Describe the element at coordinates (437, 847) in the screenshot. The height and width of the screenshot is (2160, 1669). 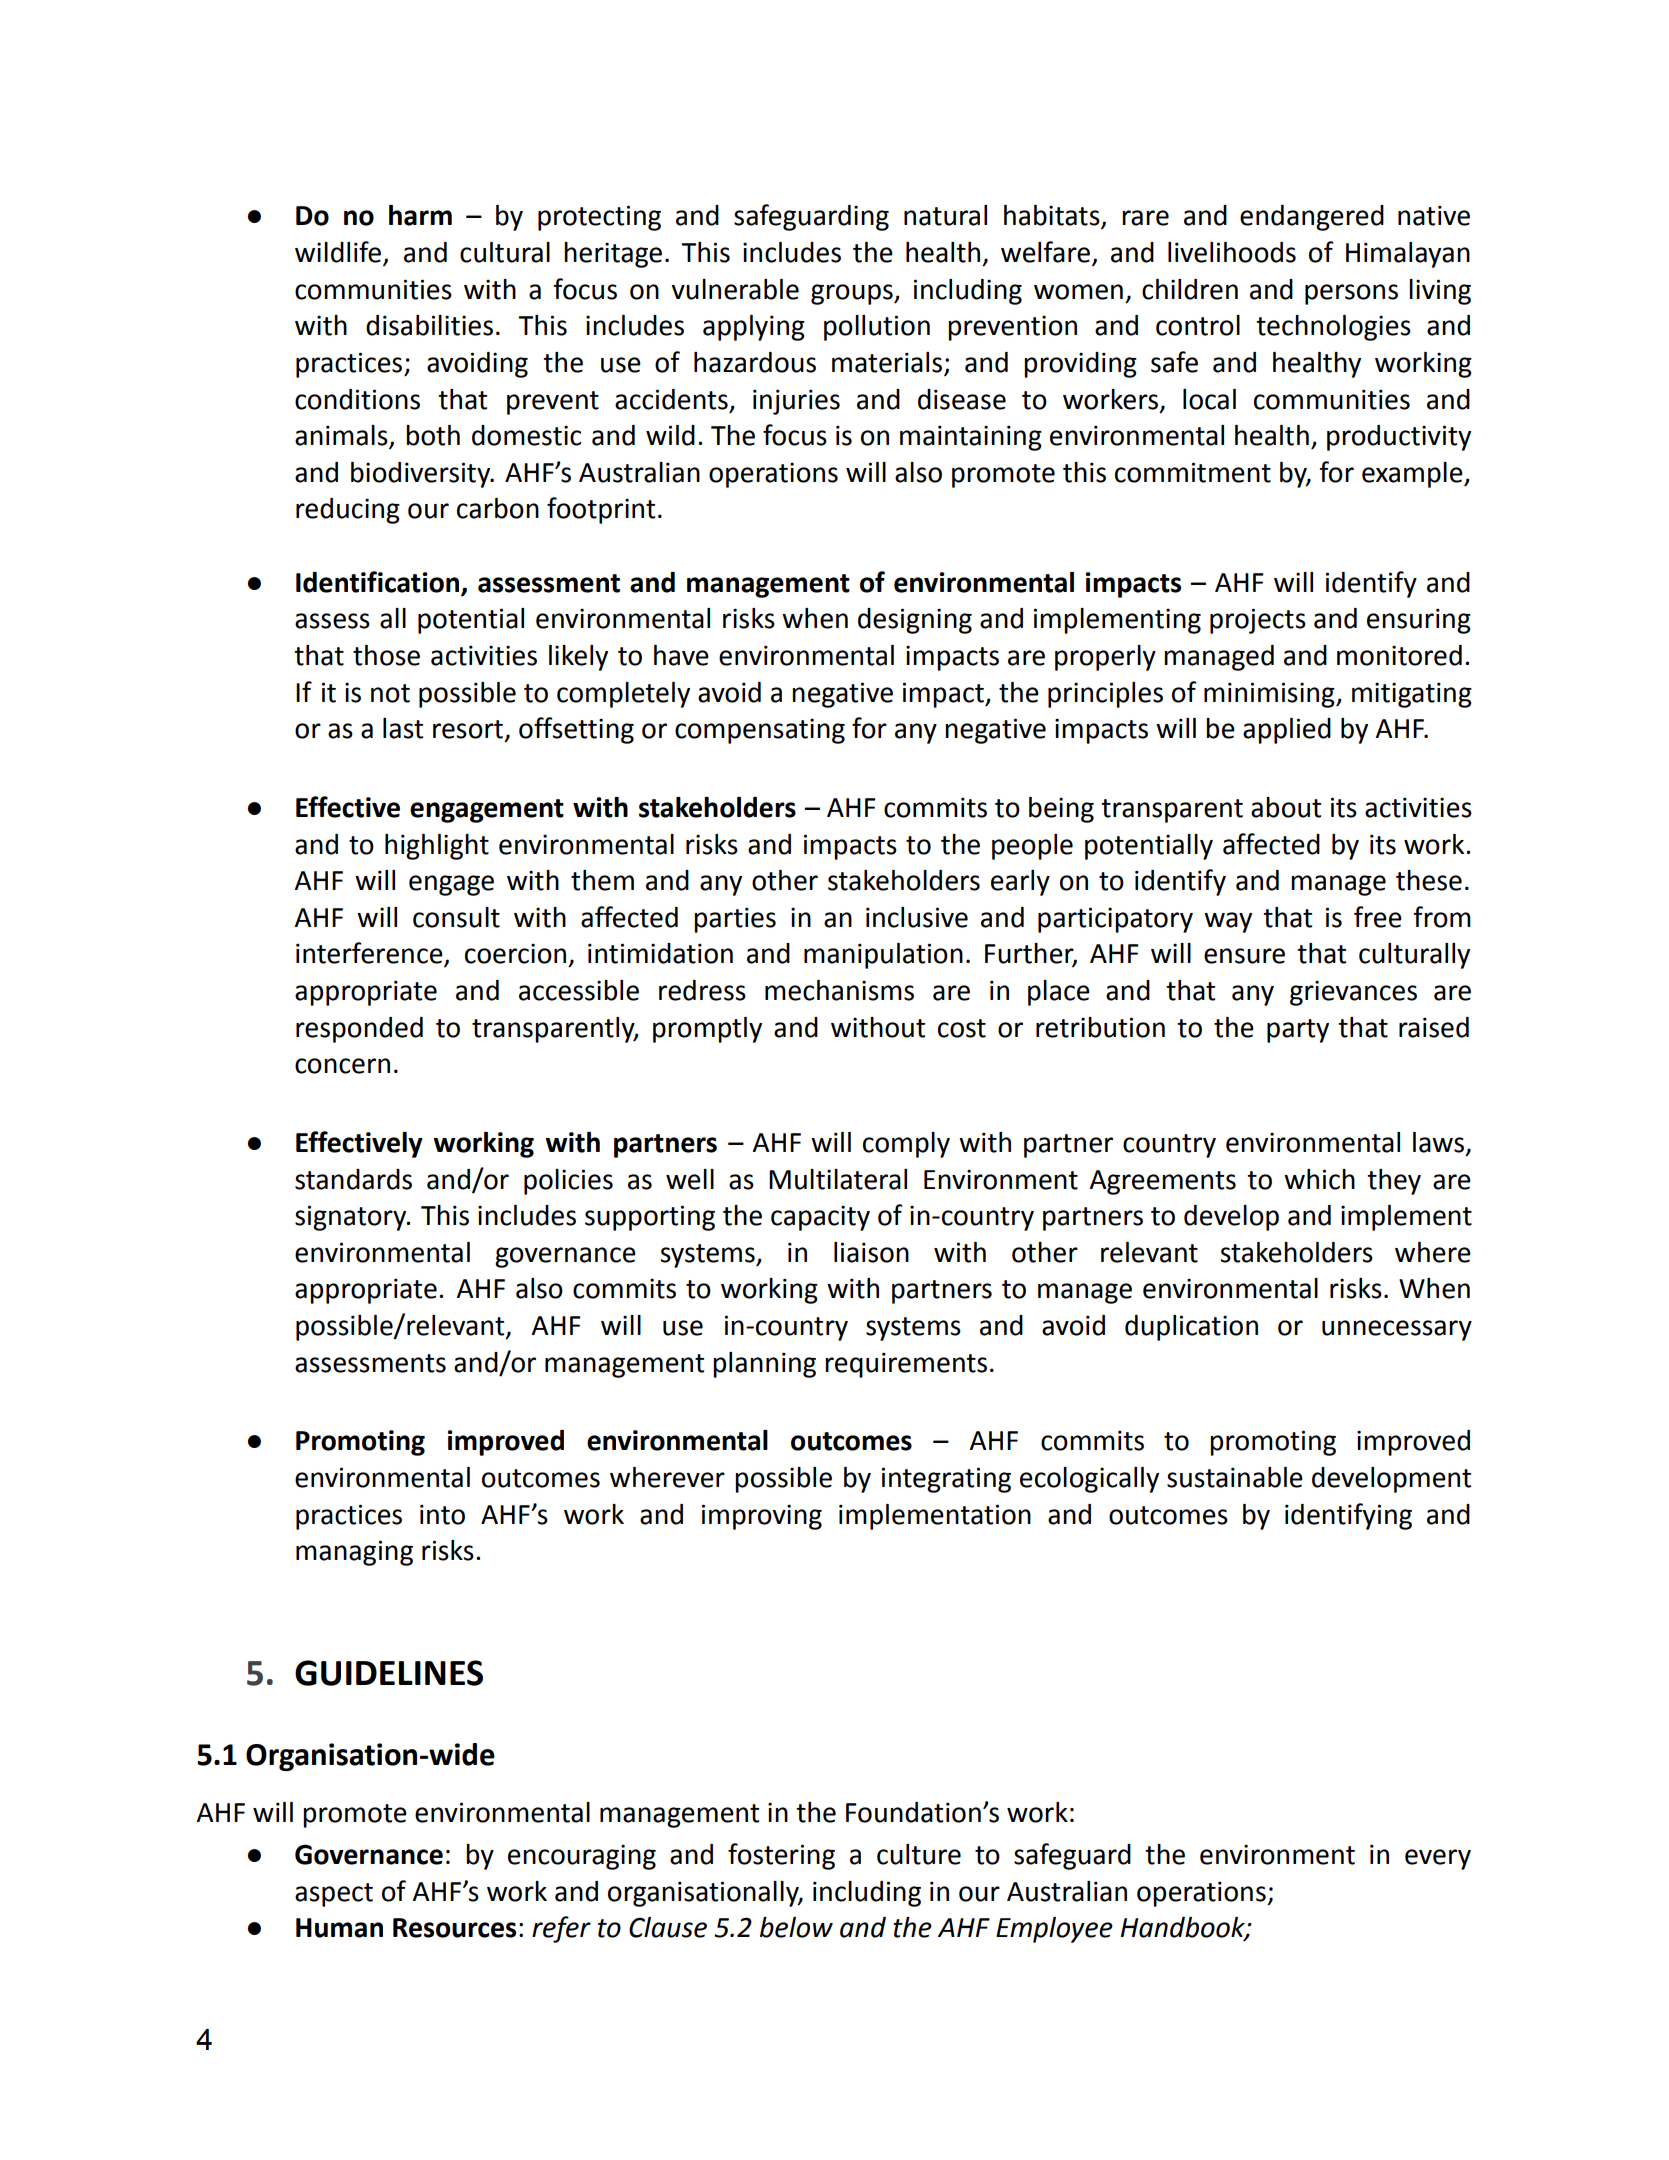
I see `highlight` at that location.
